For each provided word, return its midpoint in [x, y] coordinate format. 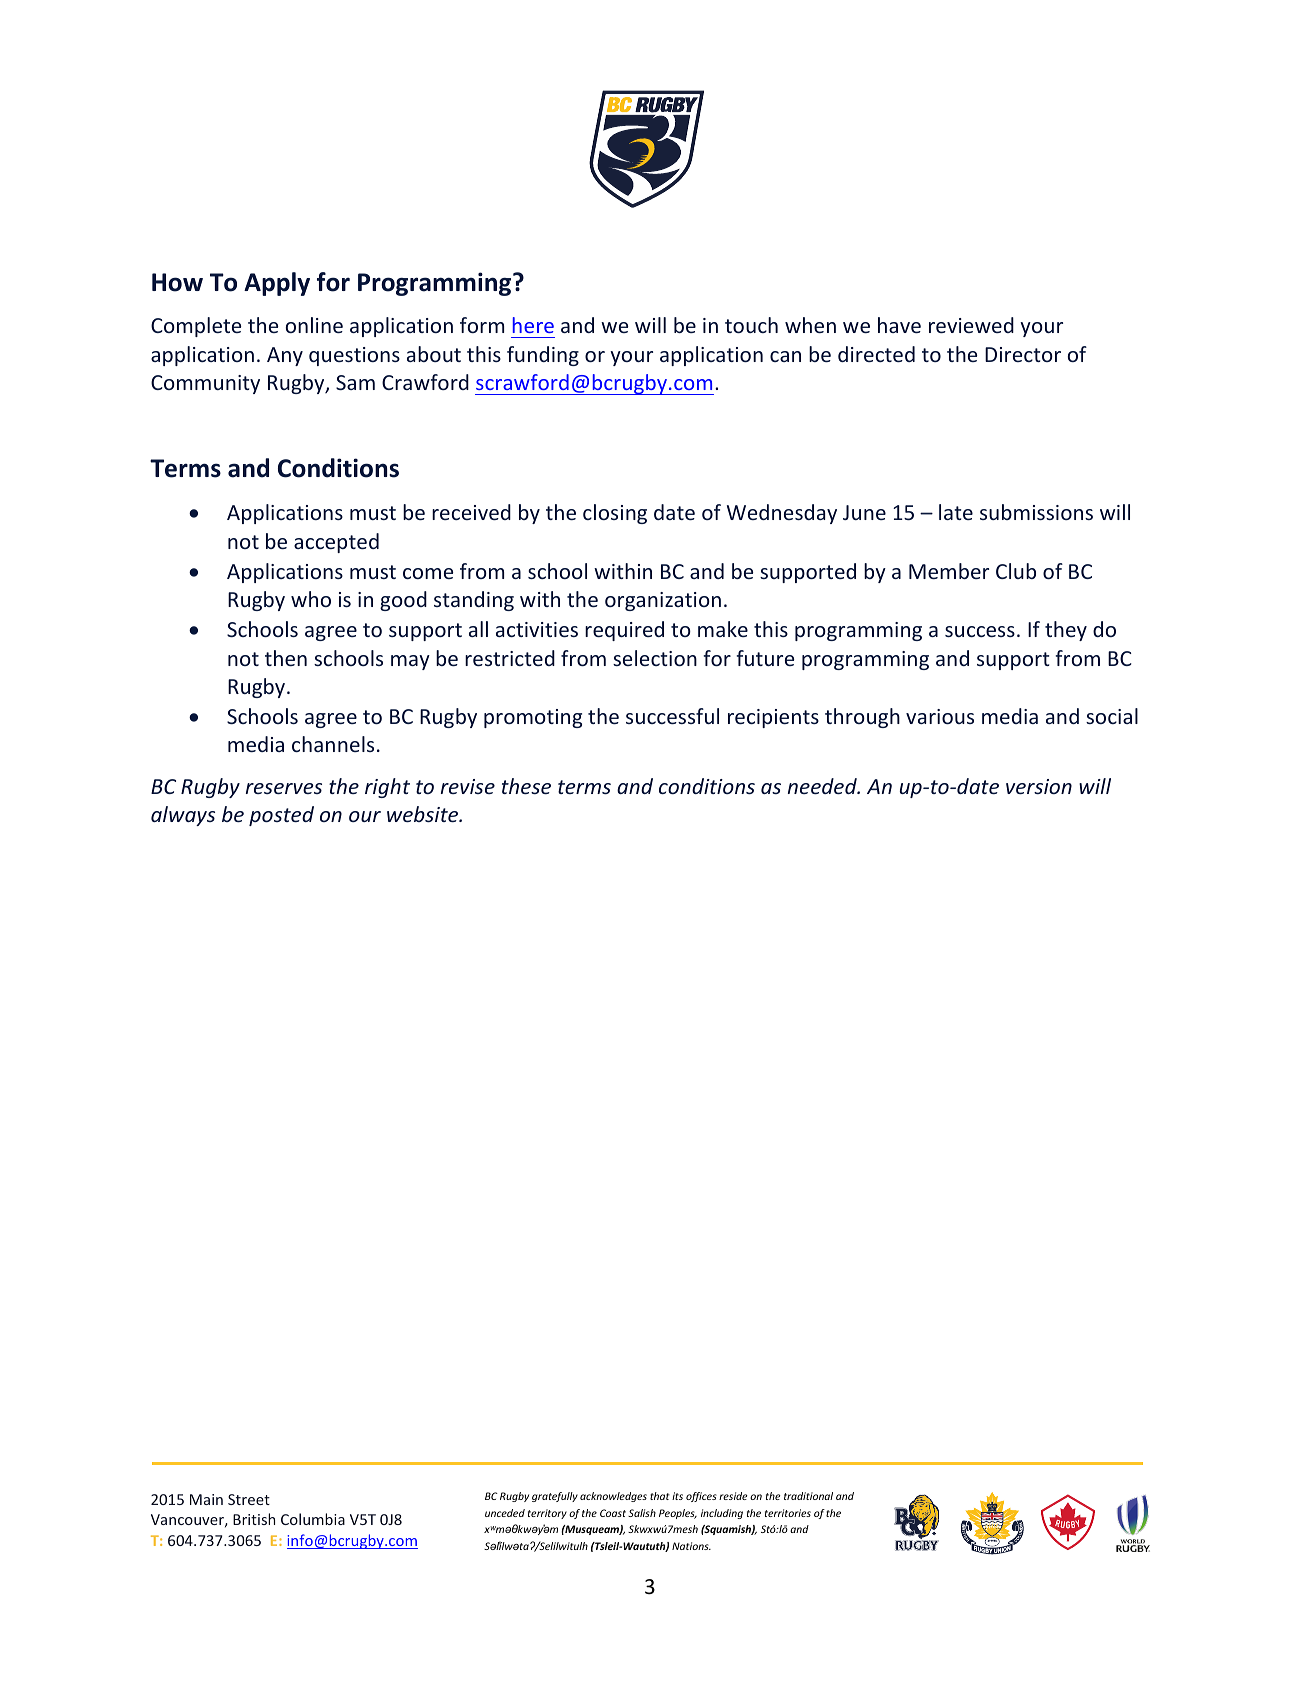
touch [751, 325]
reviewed [971, 325]
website [424, 814]
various [940, 716]
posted [281, 816]
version [1039, 786]
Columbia [313, 1519]
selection [655, 658]
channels [333, 744]
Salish [642, 1513]
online [314, 325]
